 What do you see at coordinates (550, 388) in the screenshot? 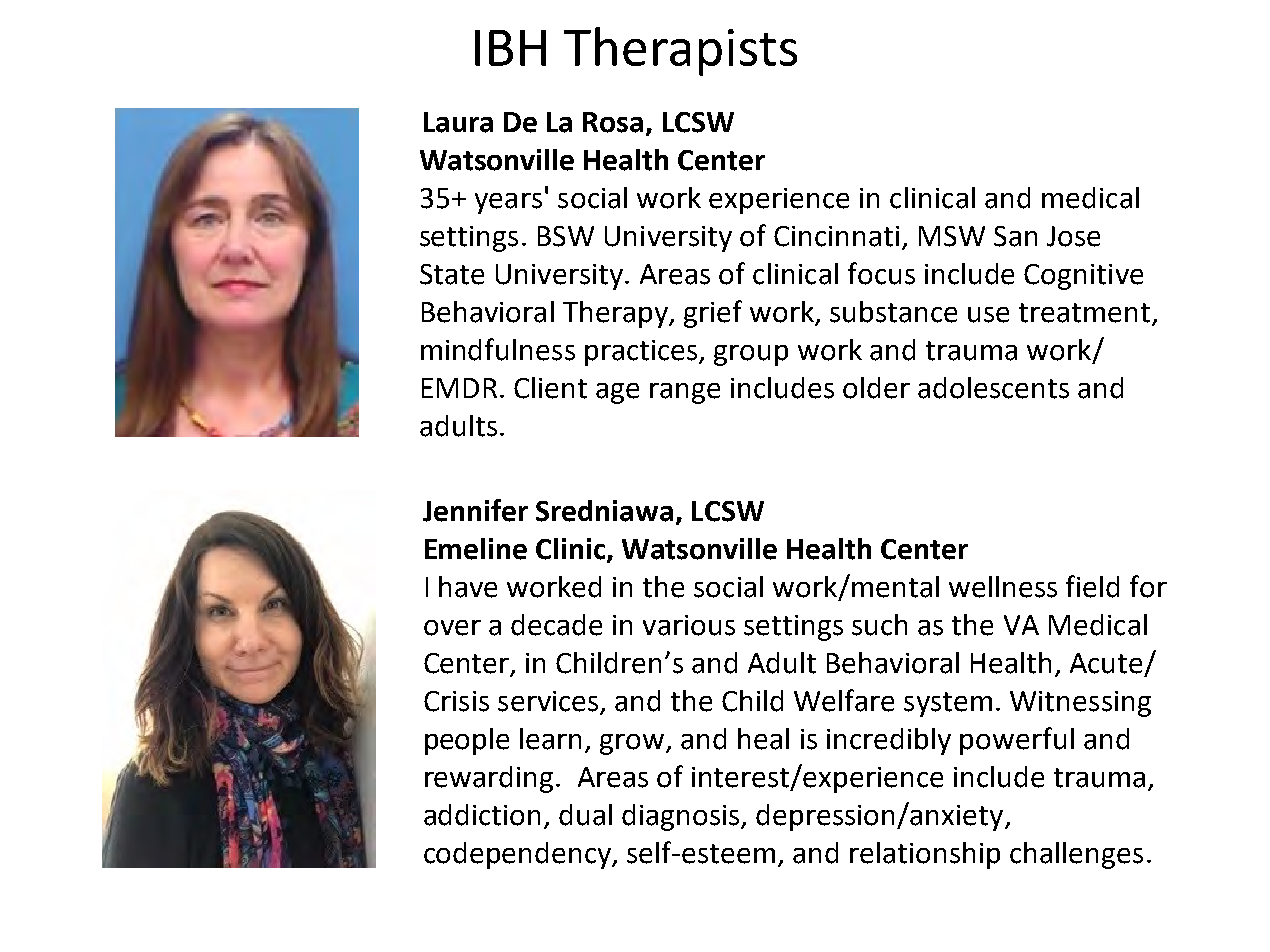
I see `Client` at bounding box center [550, 388].
